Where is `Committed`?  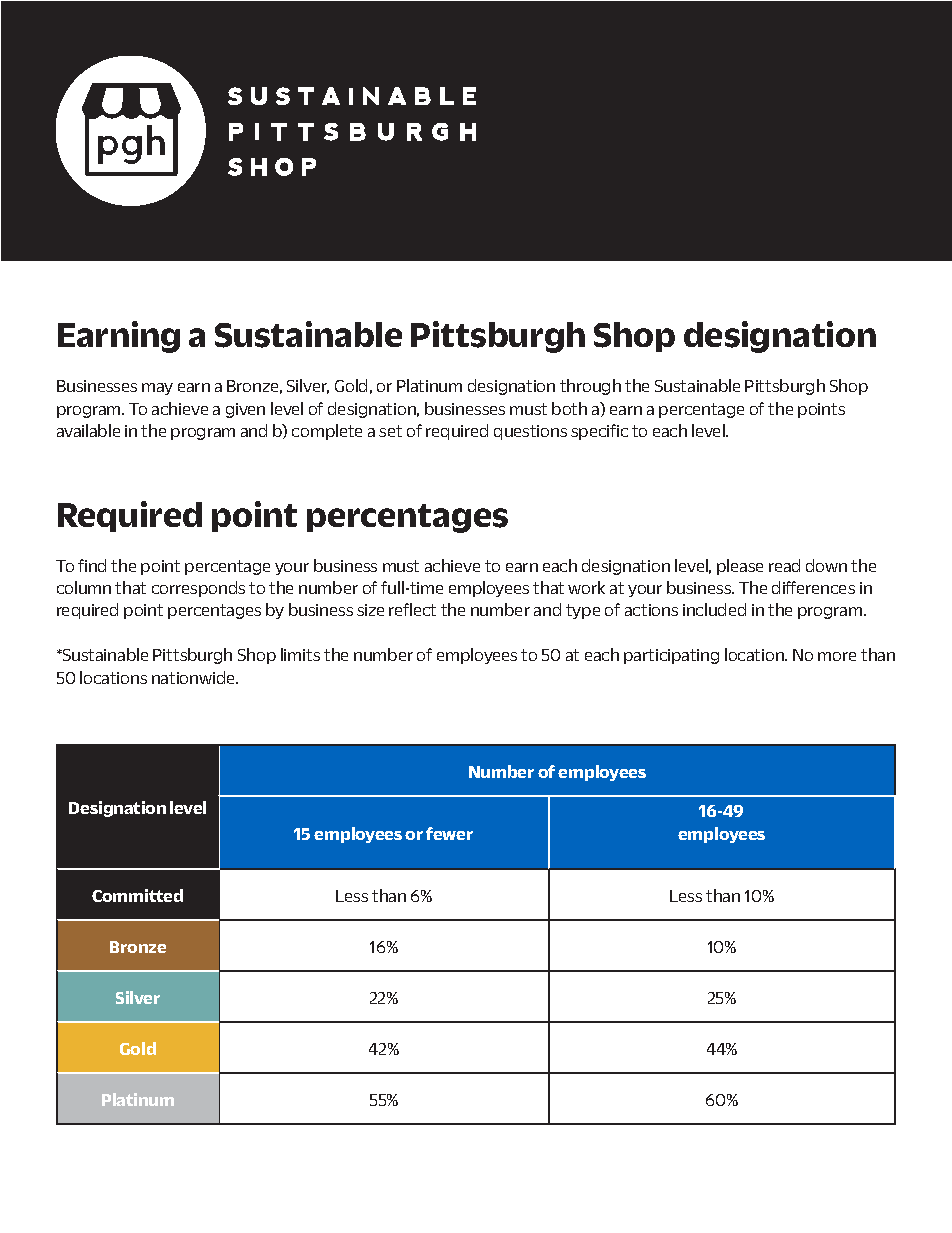 Committed is located at coordinates (137, 895).
